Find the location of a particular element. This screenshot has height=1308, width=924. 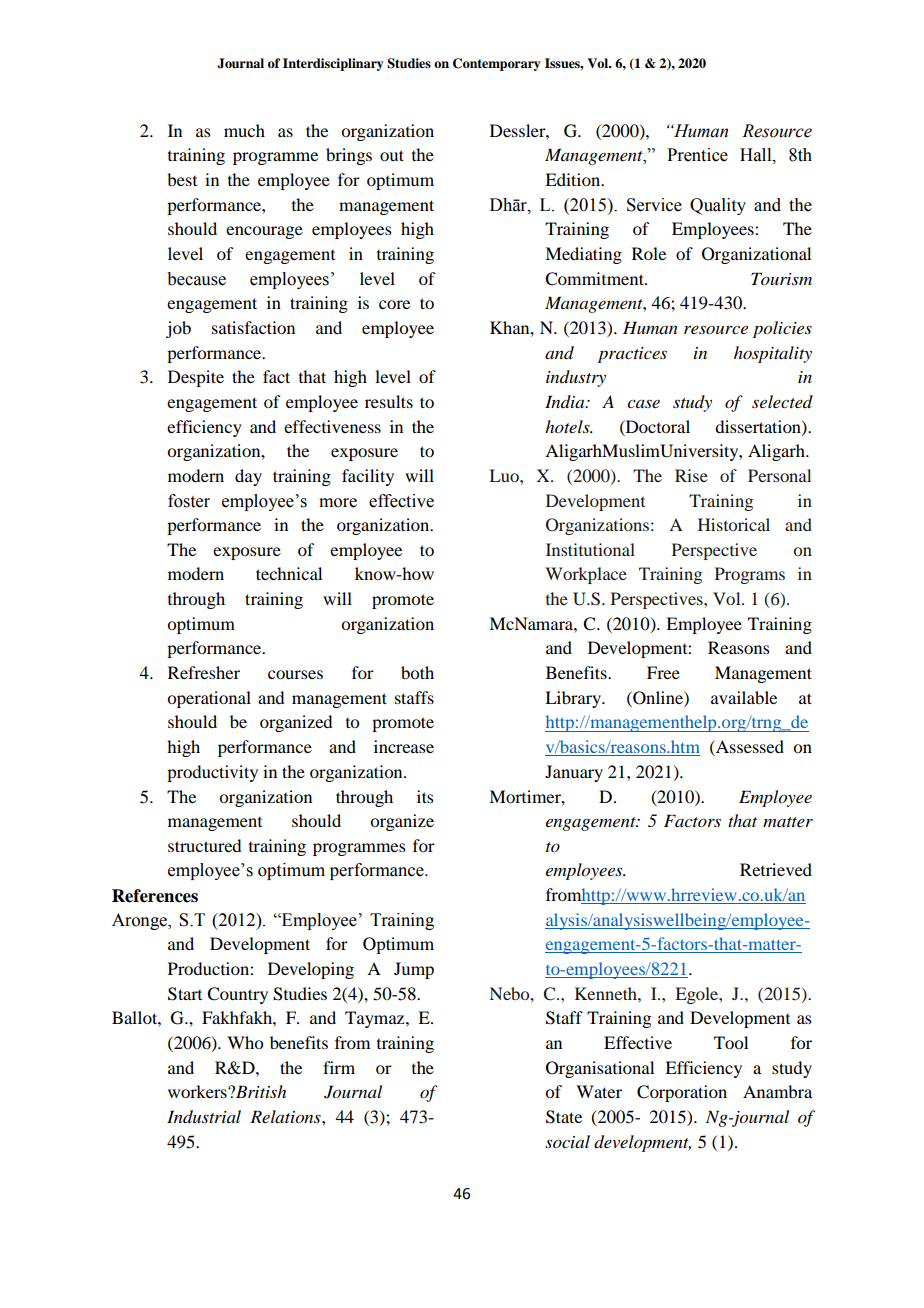

day is located at coordinates (248, 477).
